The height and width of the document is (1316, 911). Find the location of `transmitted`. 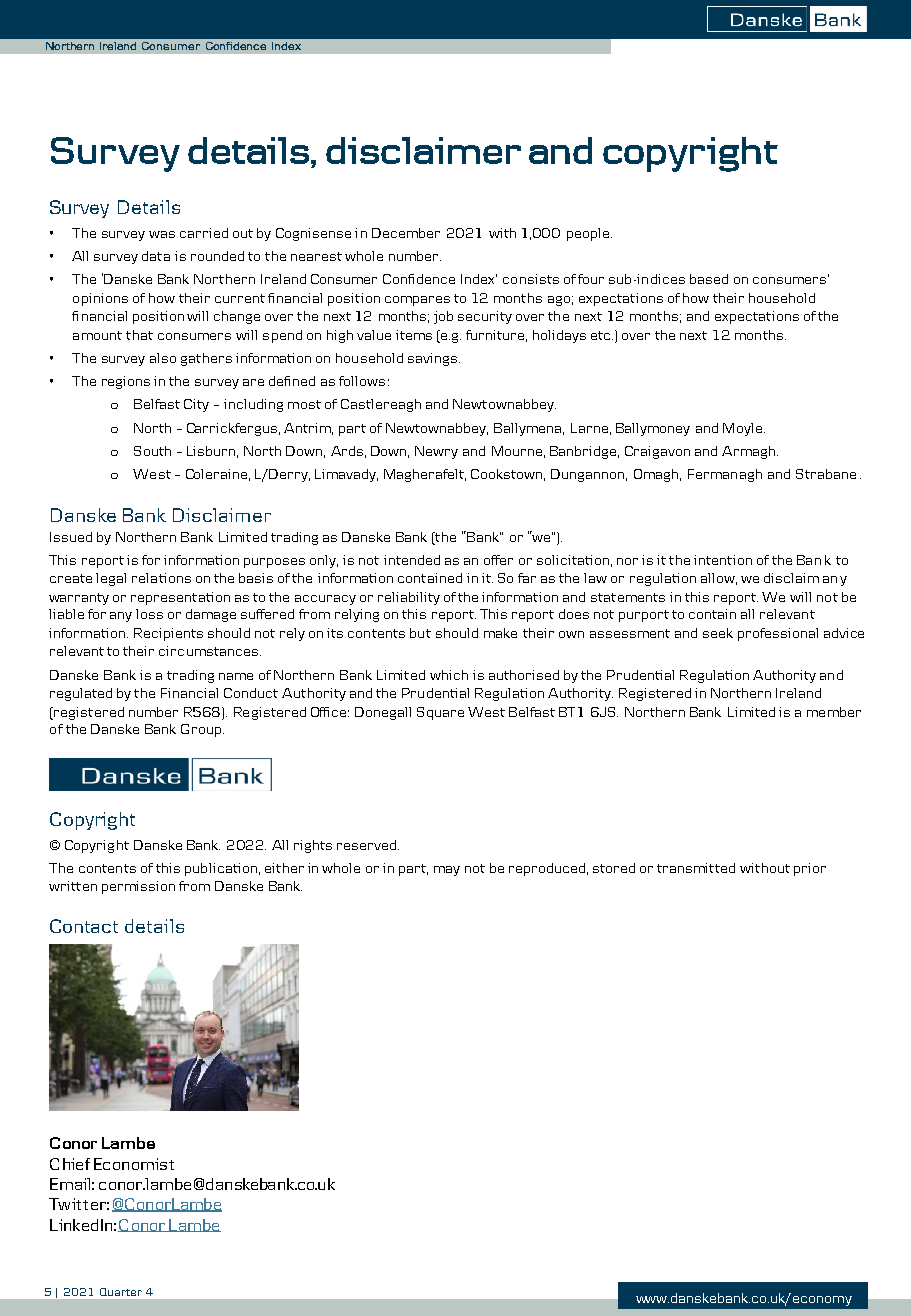

transmitted is located at coordinates (696, 868).
